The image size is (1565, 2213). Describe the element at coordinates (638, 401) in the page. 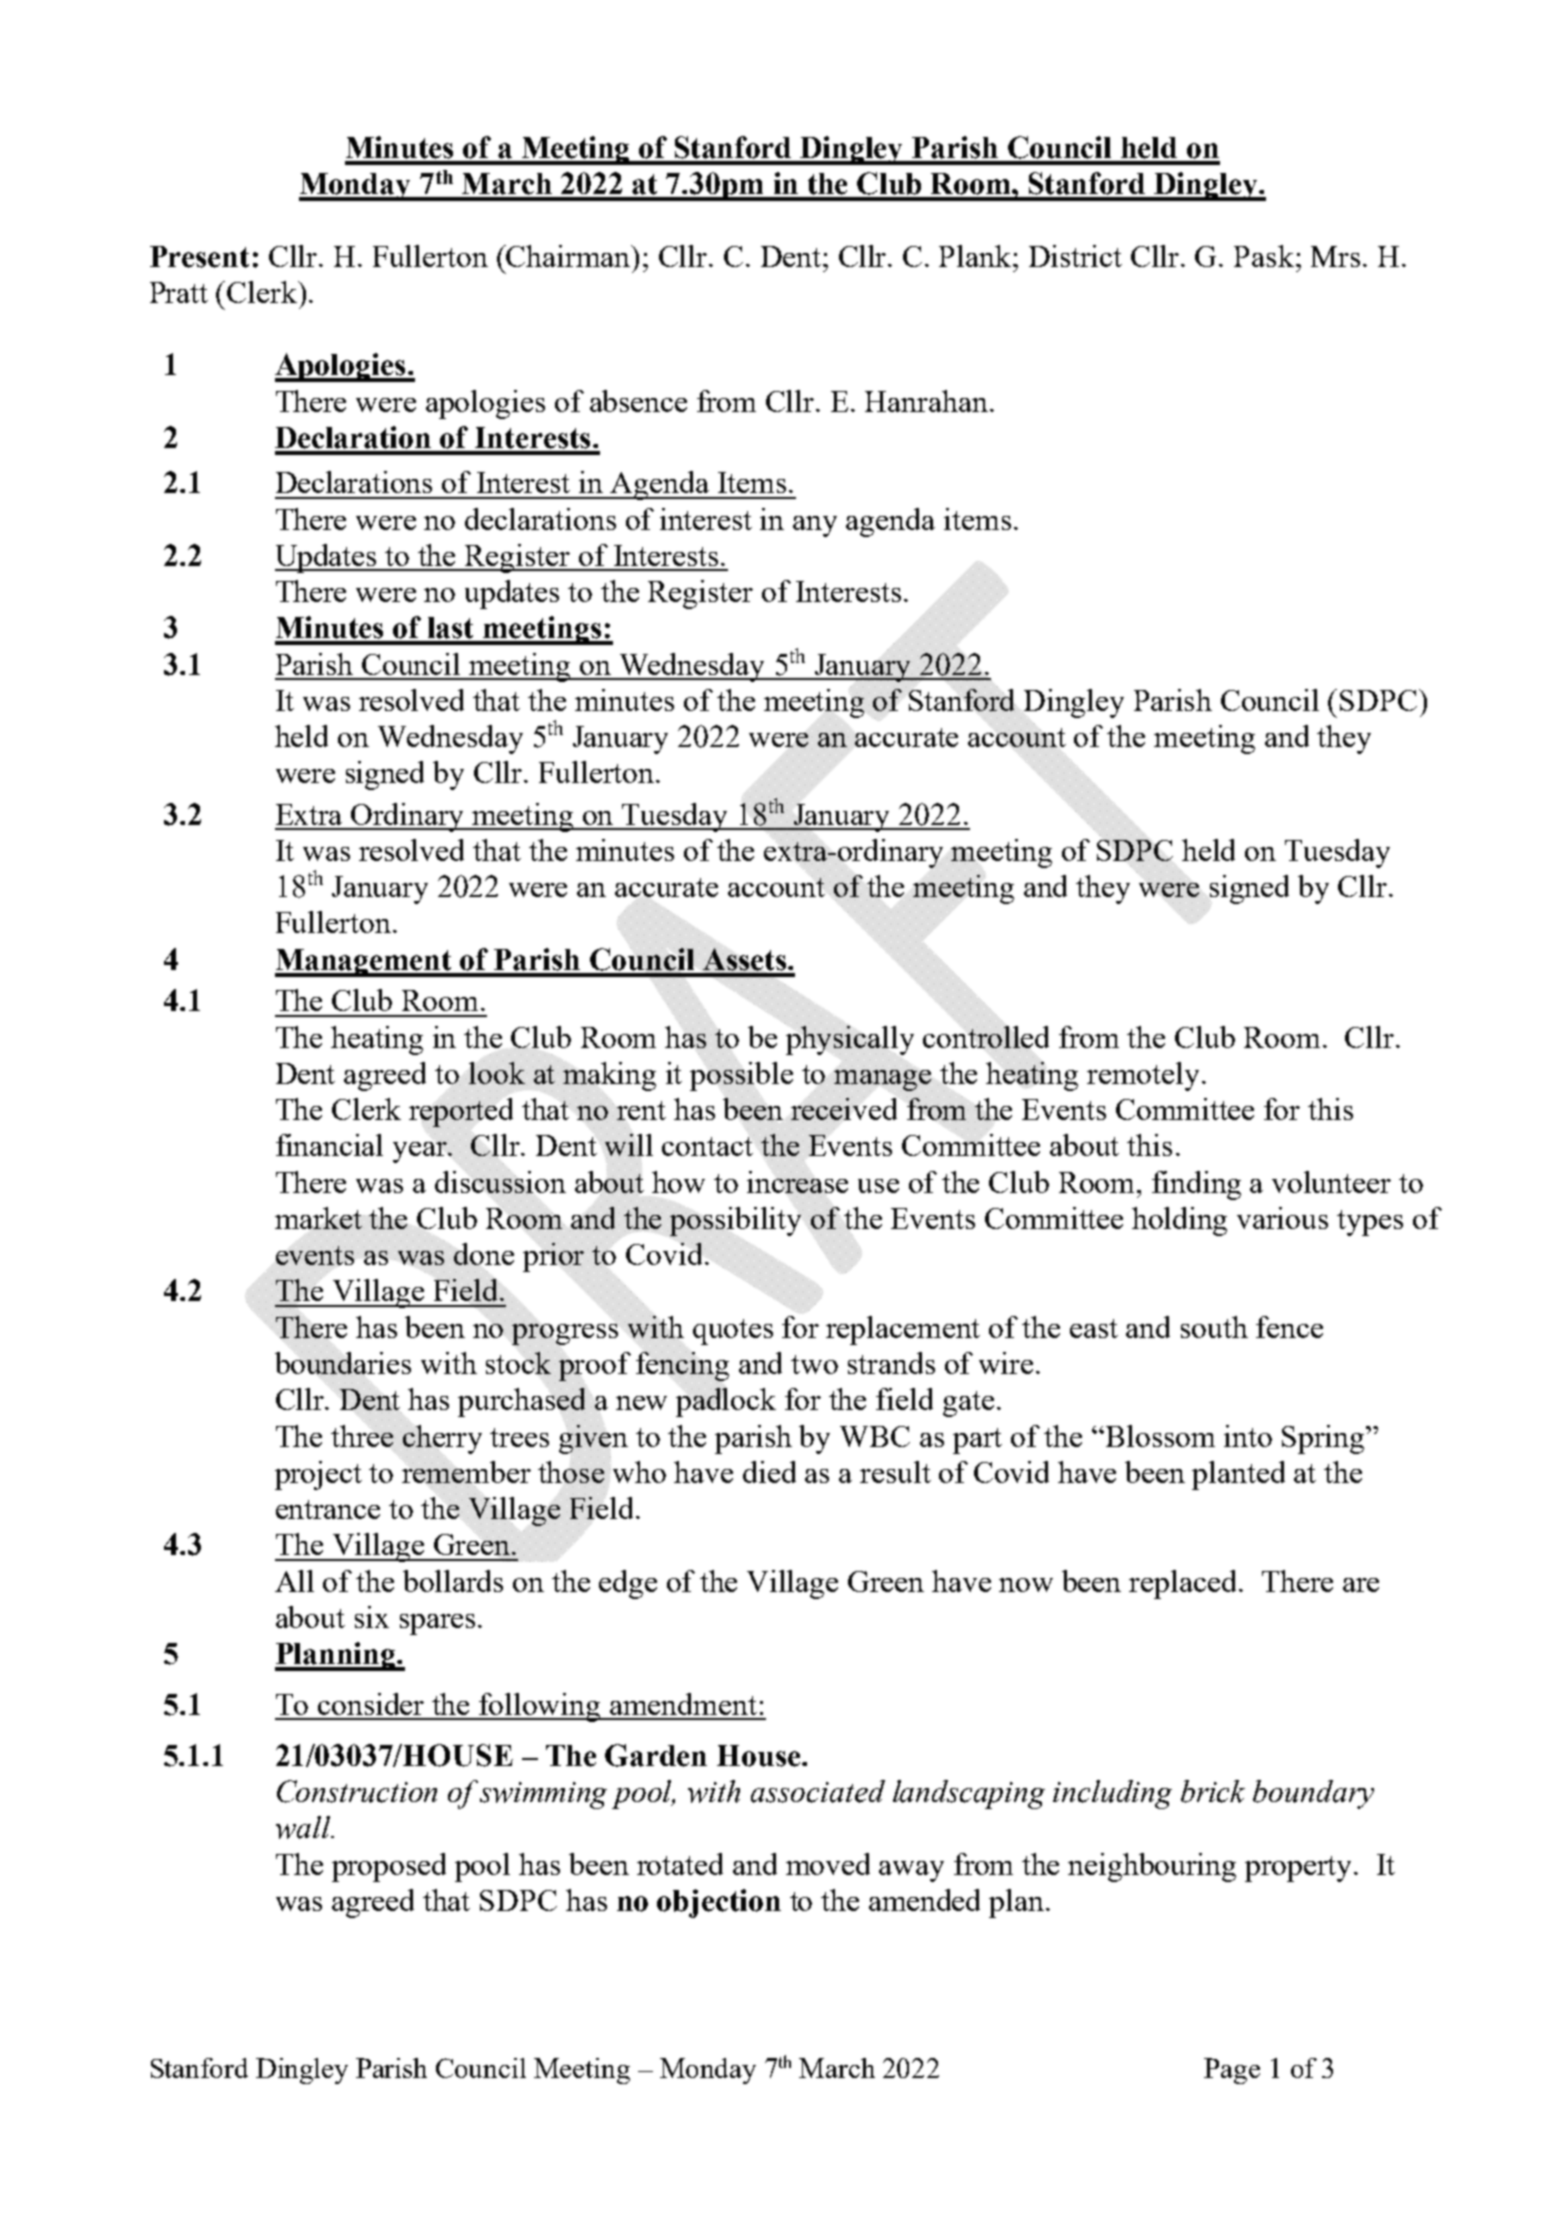

I see `absence` at that location.
